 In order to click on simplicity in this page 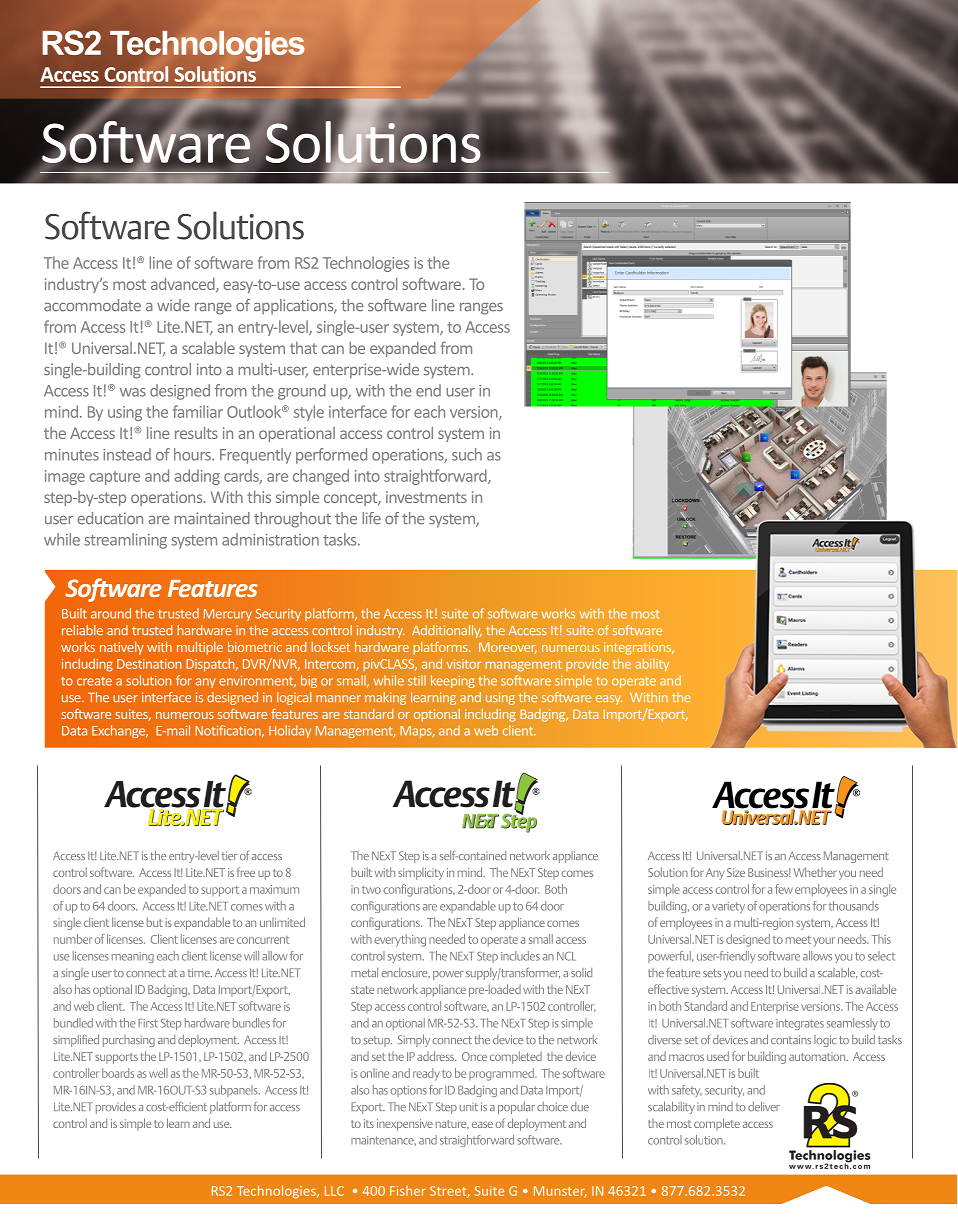, I will do `click(421, 874)`.
